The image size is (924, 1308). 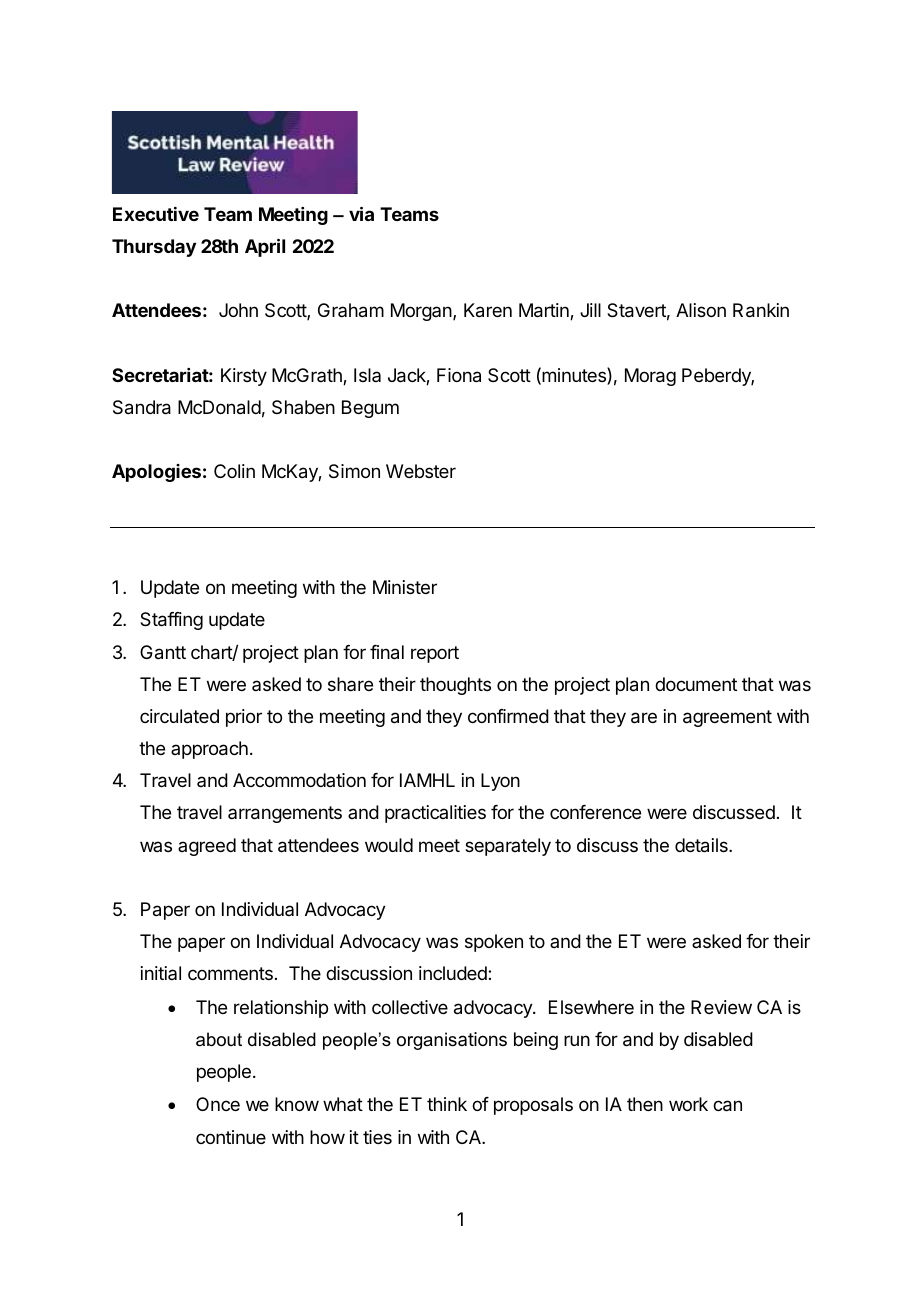 What do you see at coordinates (701, 310) in the page?
I see `Alison` at bounding box center [701, 310].
